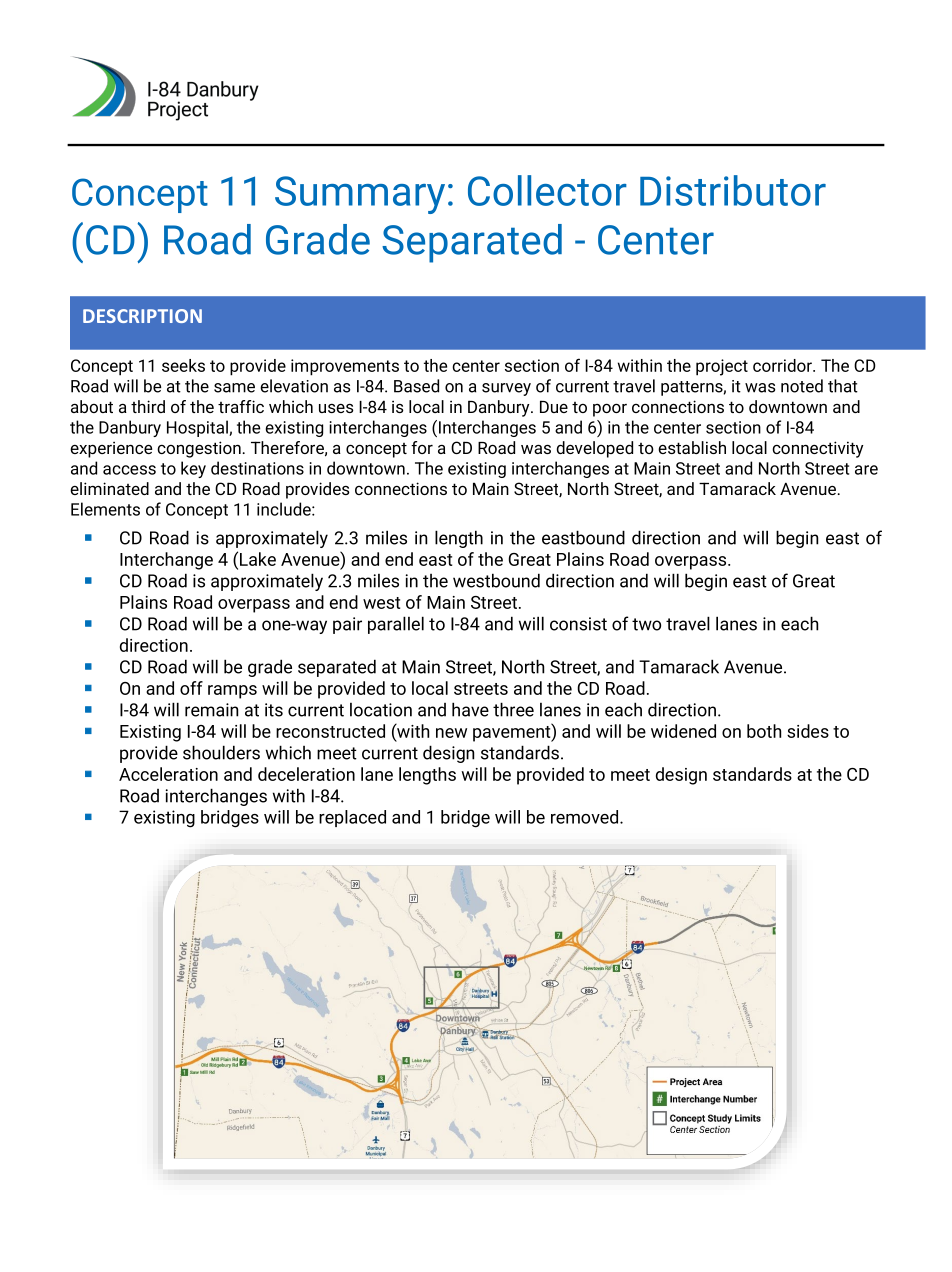 The image size is (952, 1272). Describe the element at coordinates (105, 509) in the document. I see `Elements` at that location.
